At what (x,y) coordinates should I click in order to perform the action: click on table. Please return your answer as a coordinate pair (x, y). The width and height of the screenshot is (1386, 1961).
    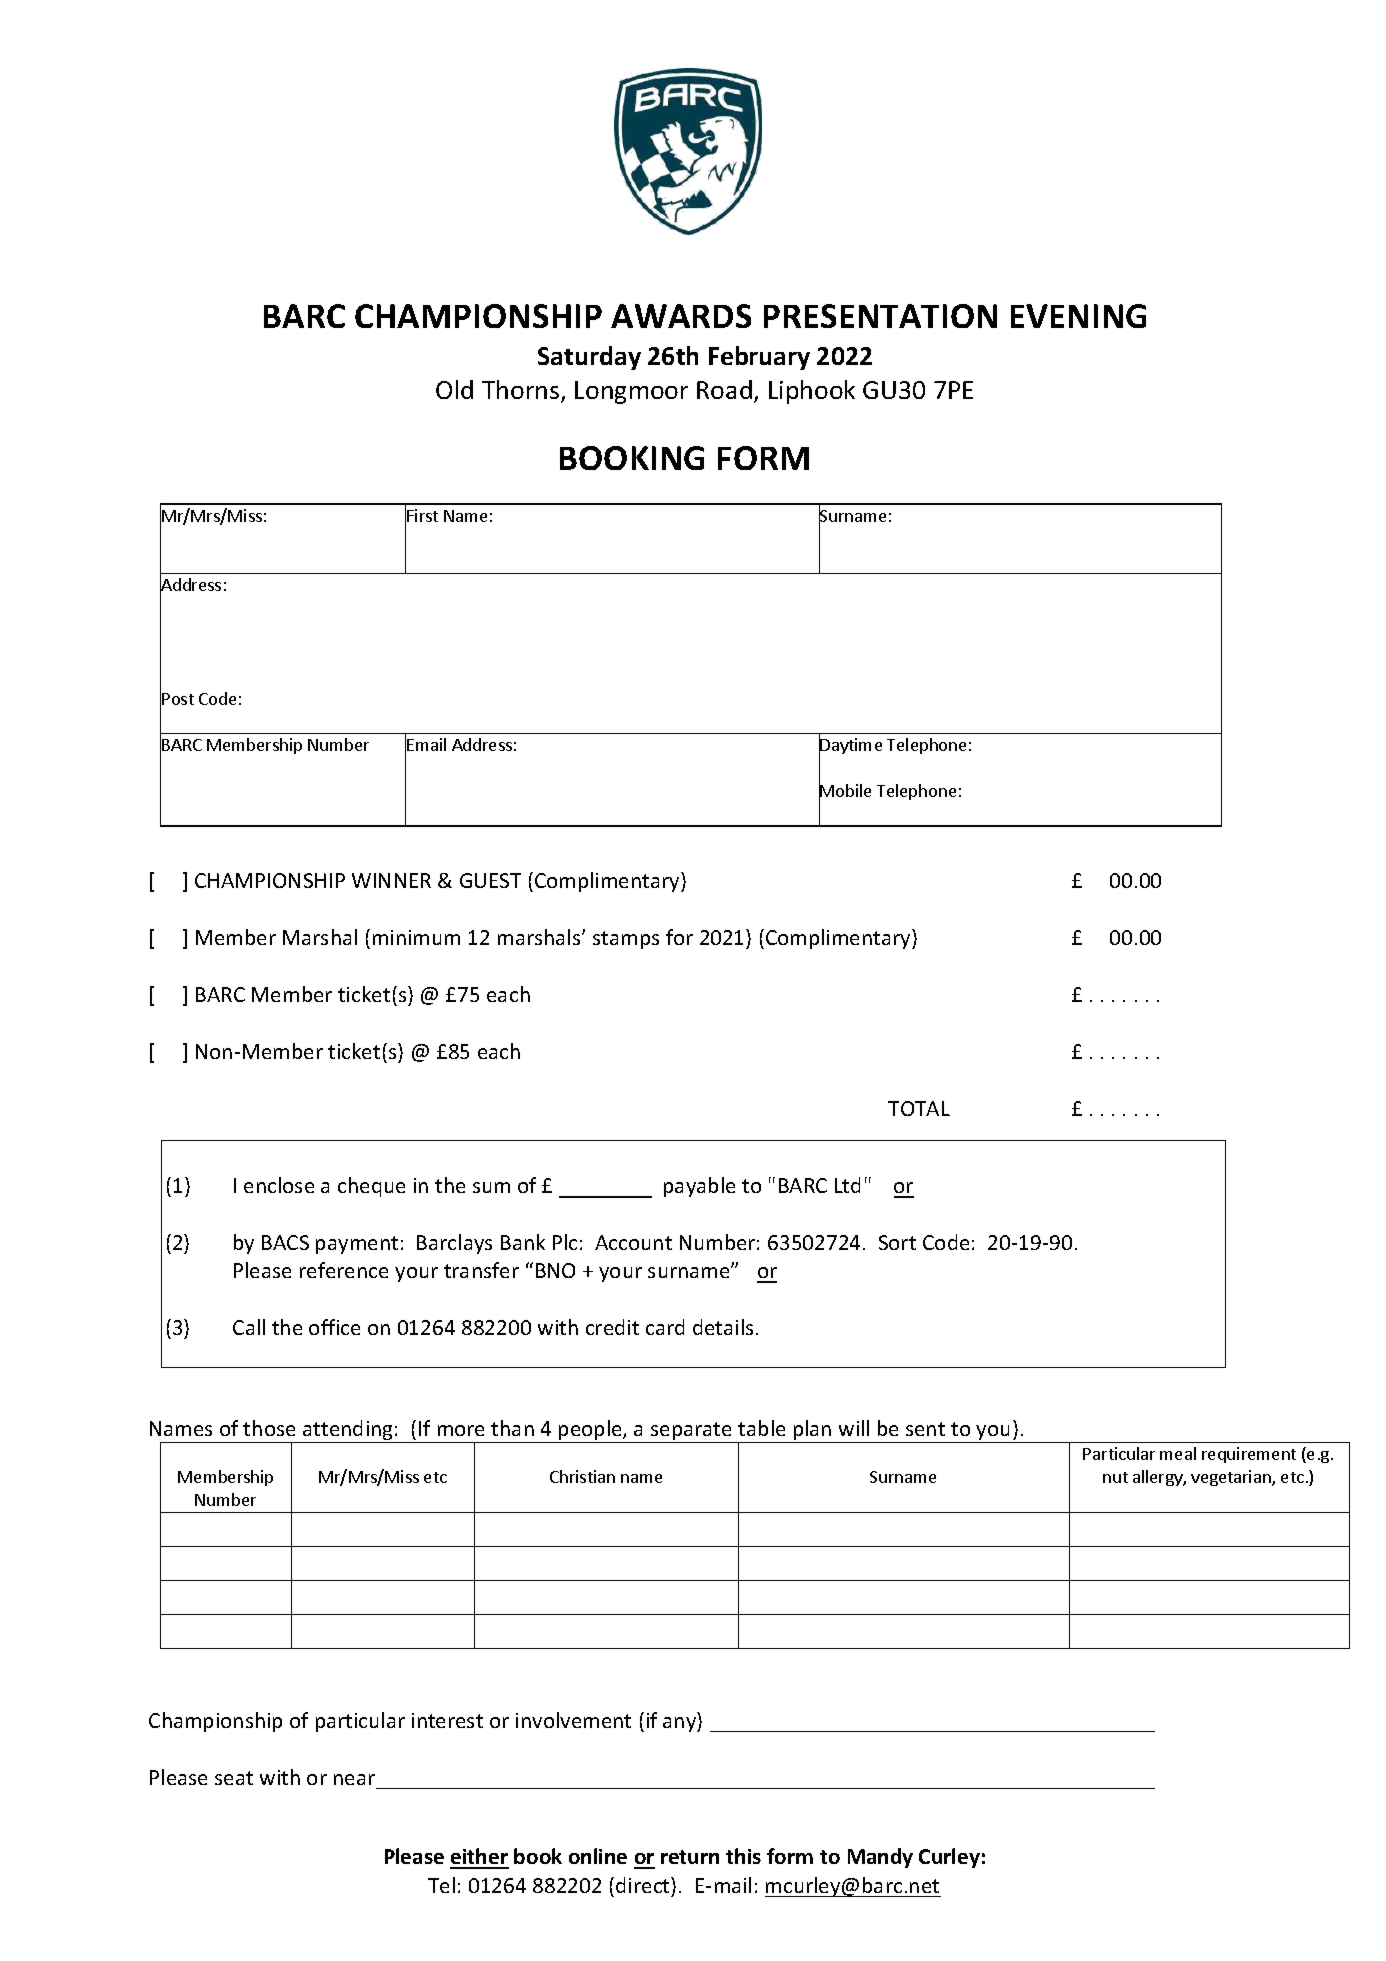
    Looking at the image, I should click on (761, 1428).
